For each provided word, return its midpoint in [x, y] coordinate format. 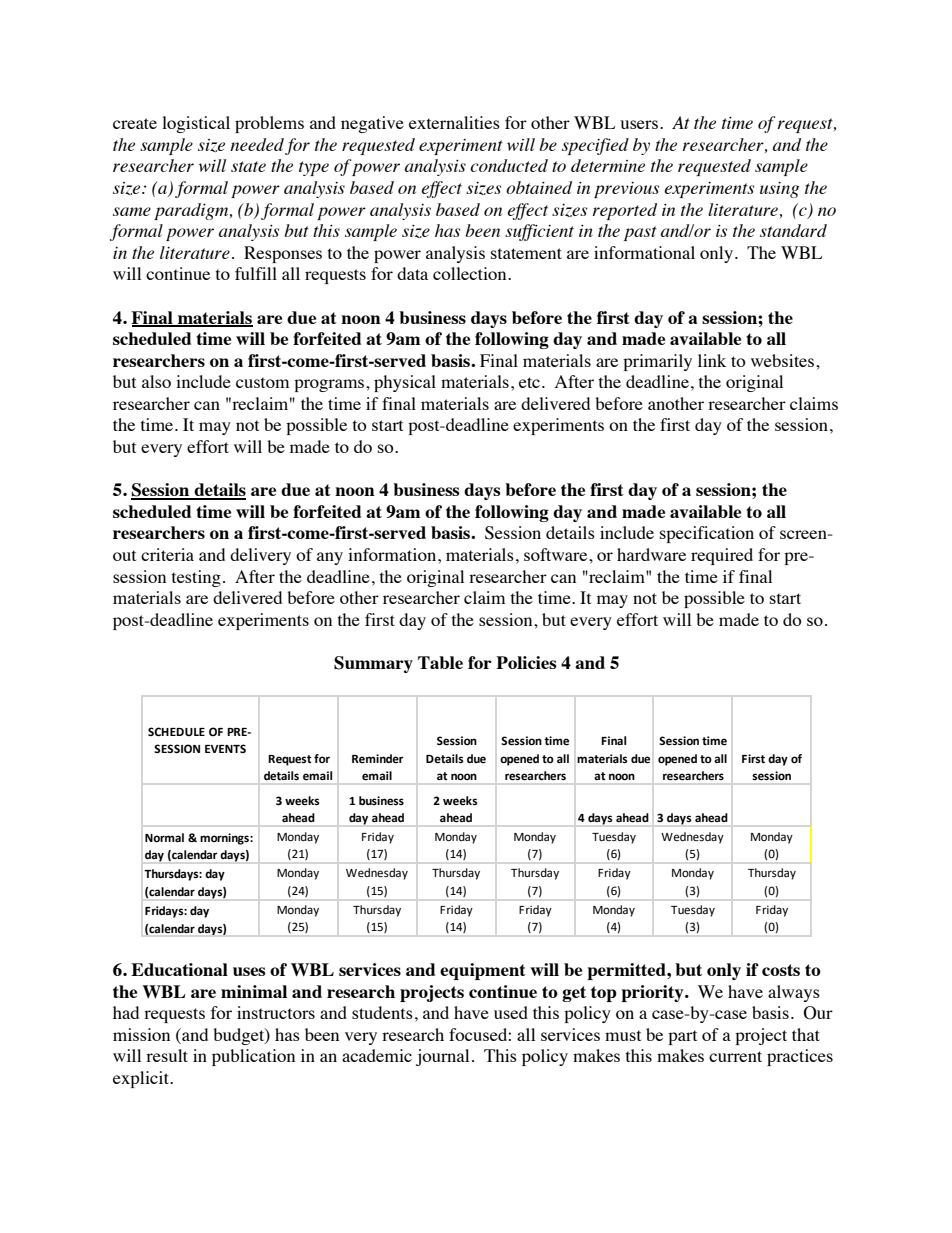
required [722, 556]
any [330, 558]
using [779, 190]
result [167, 1055]
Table [440, 662]
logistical [196, 124]
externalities [454, 122]
